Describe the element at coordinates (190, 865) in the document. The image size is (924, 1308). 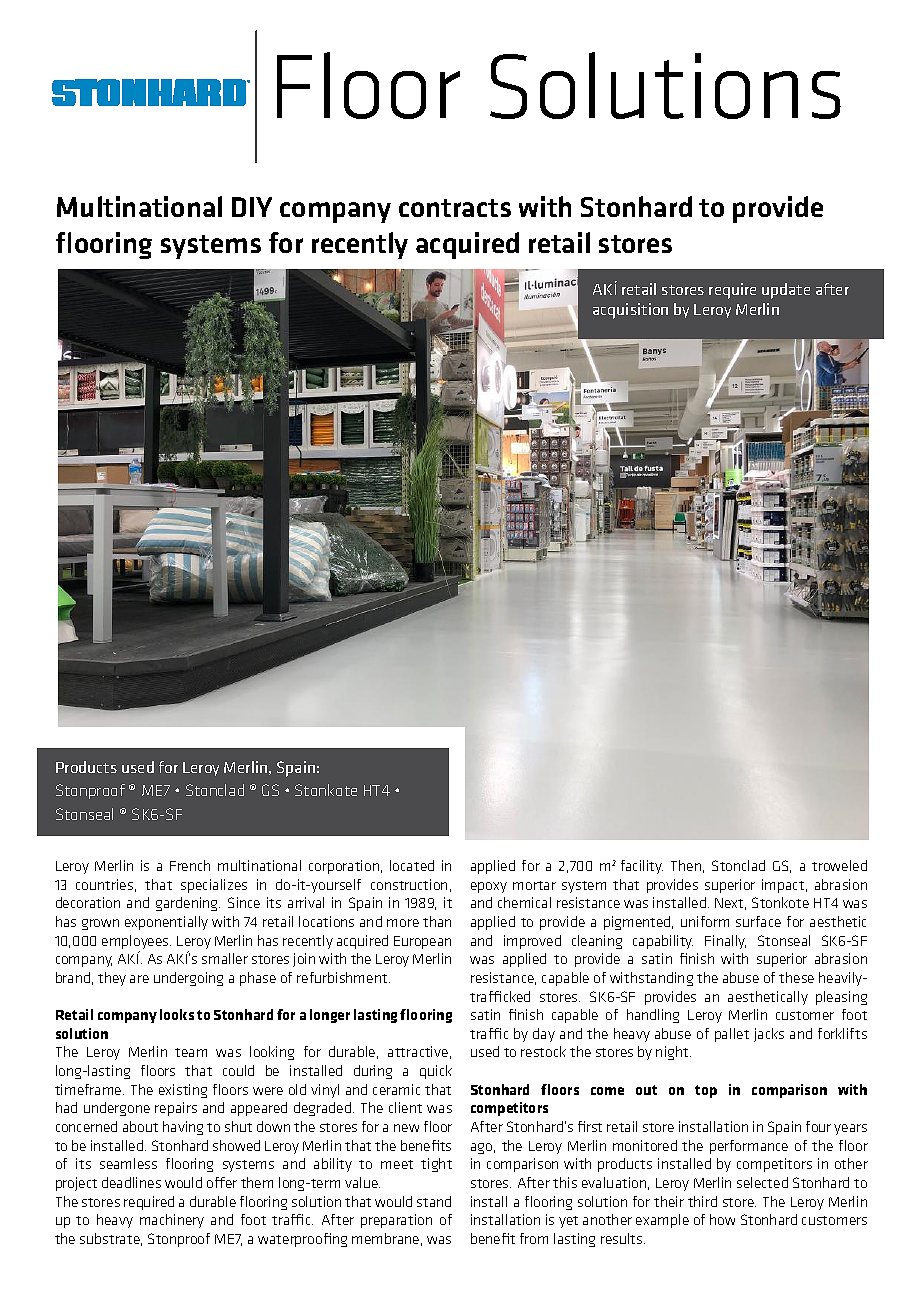
I see `French` at that location.
